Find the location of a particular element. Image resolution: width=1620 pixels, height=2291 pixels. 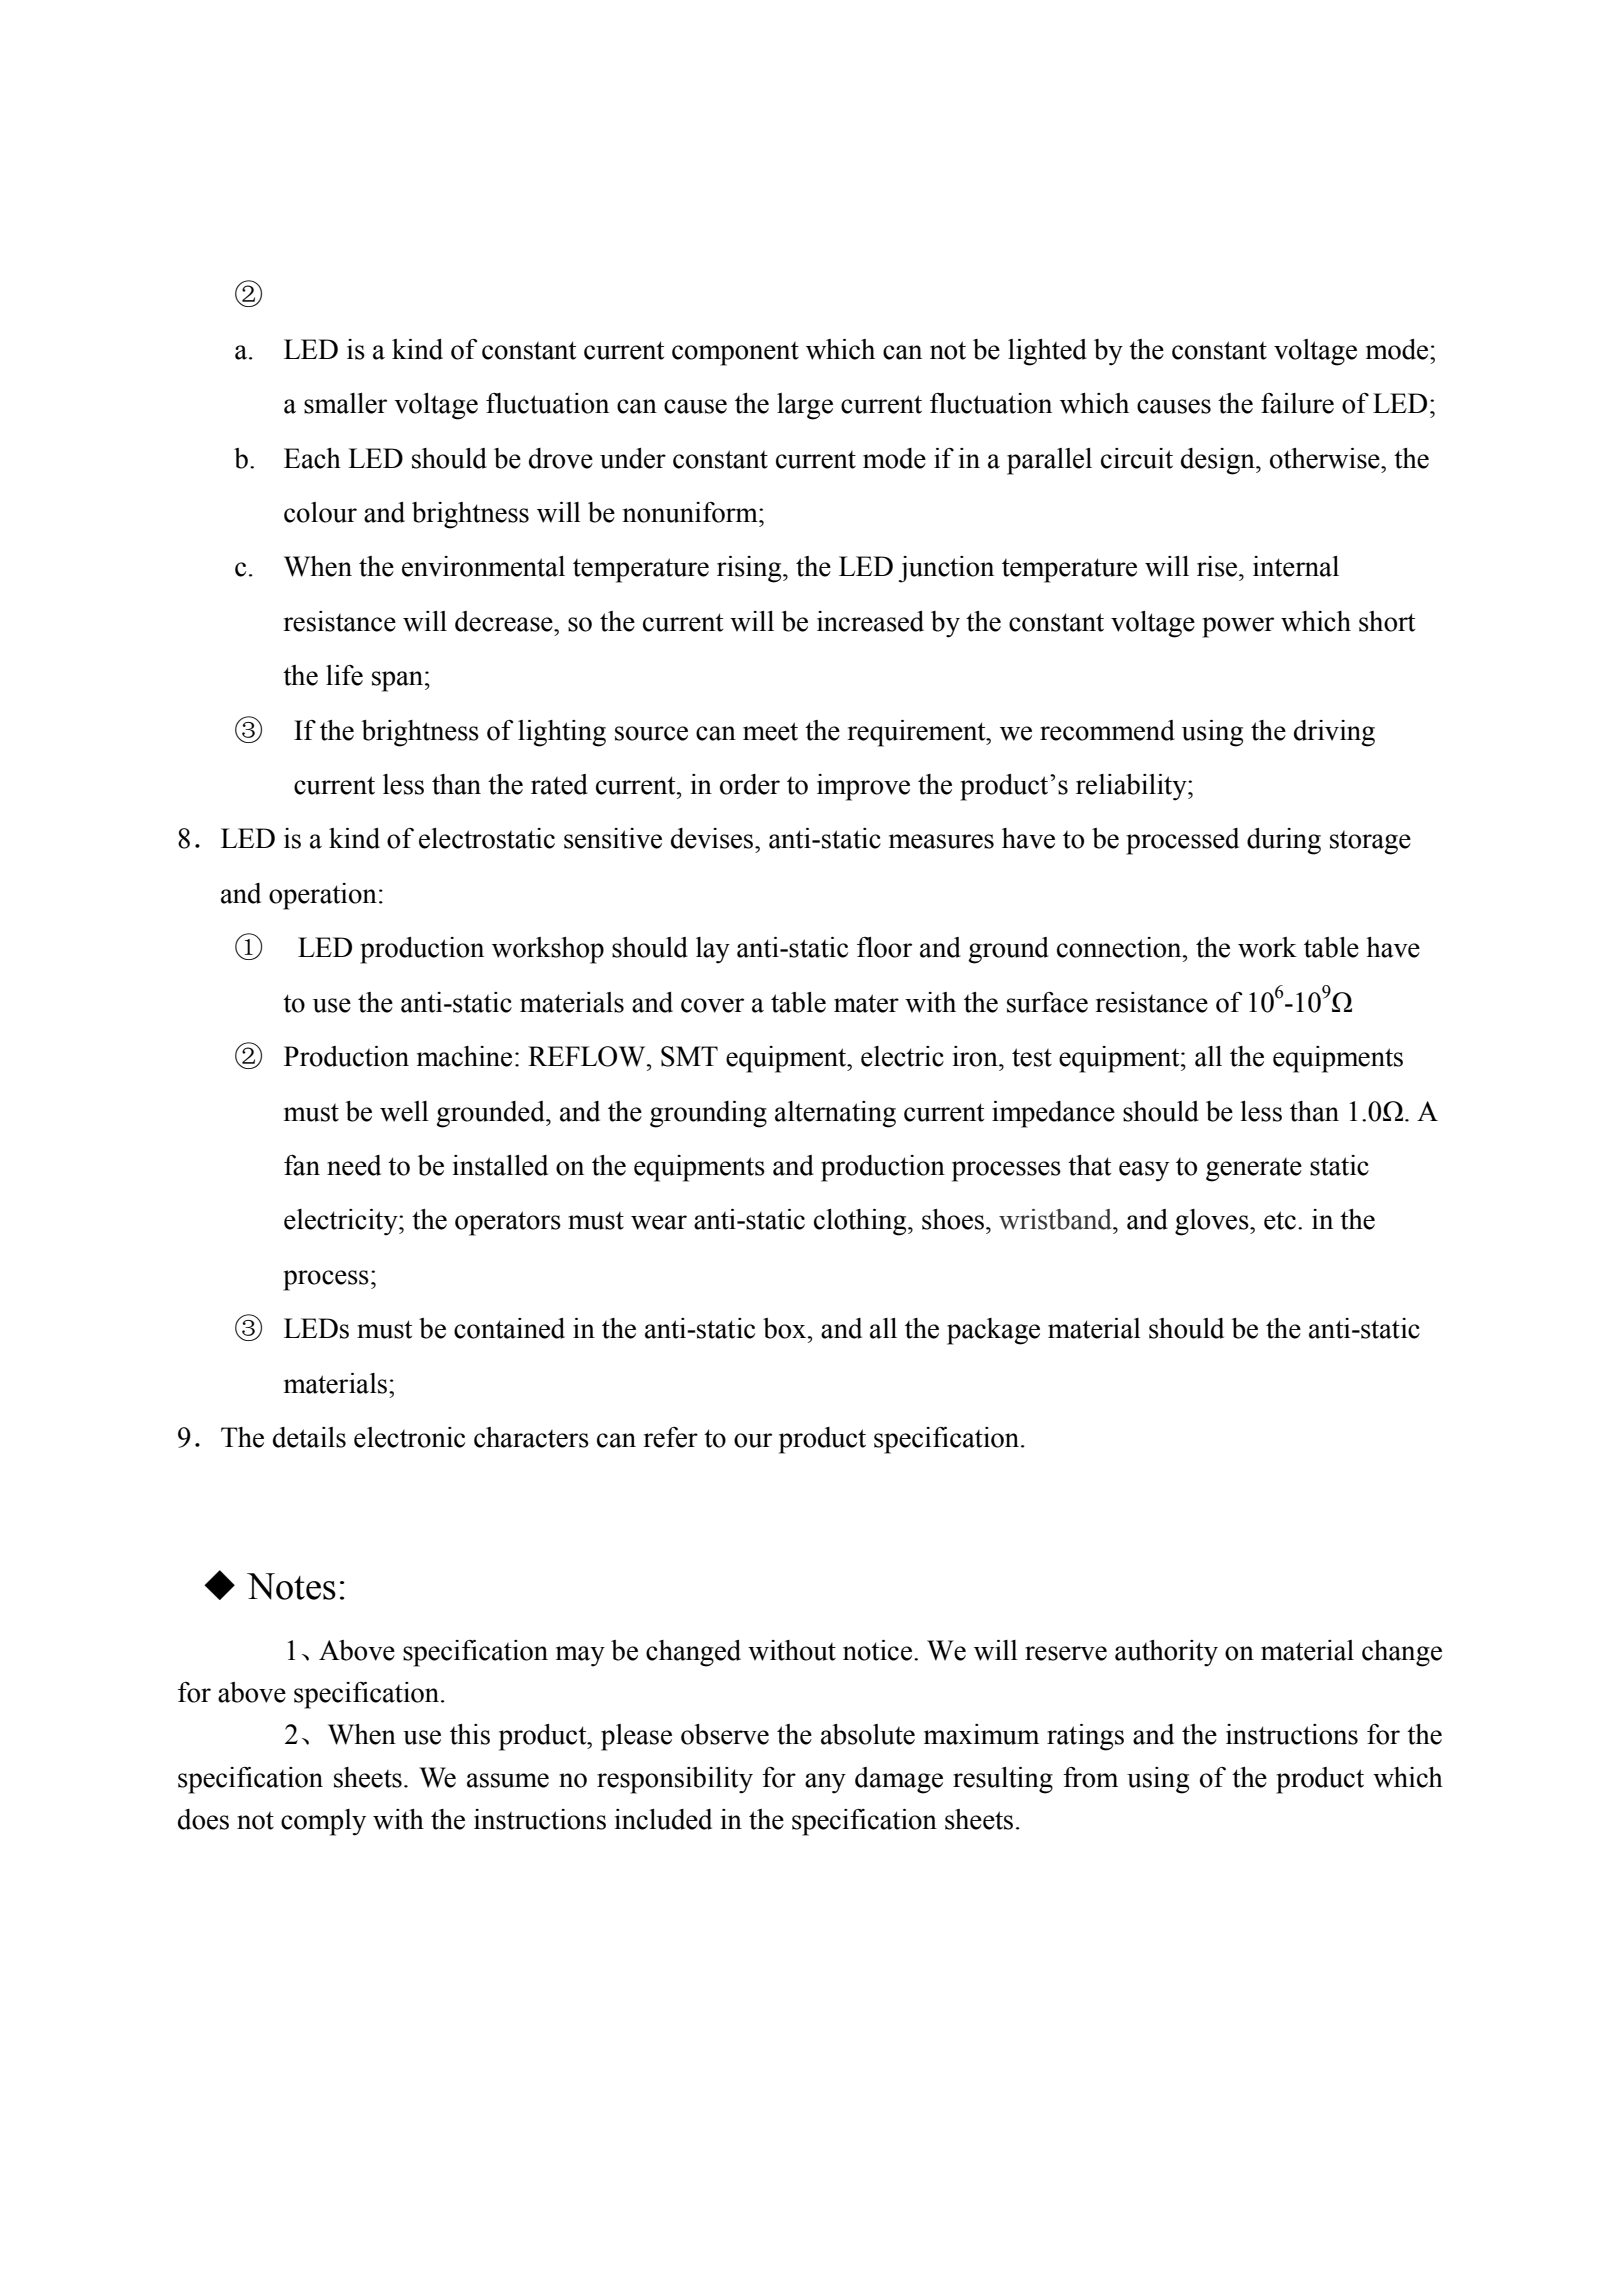

refer is located at coordinates (671, 1437).
